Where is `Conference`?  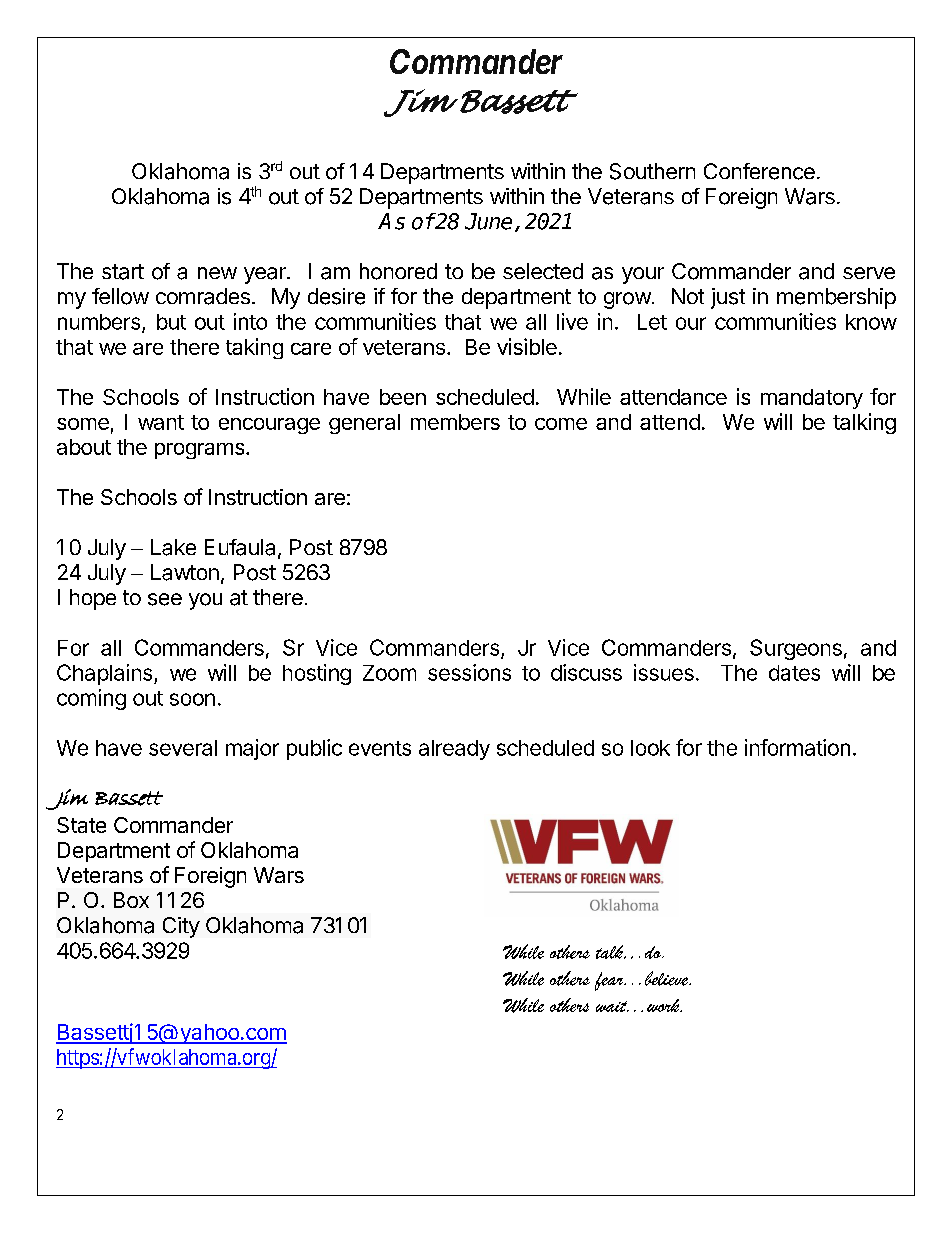
Conference is located at coordinates (759, 171).
